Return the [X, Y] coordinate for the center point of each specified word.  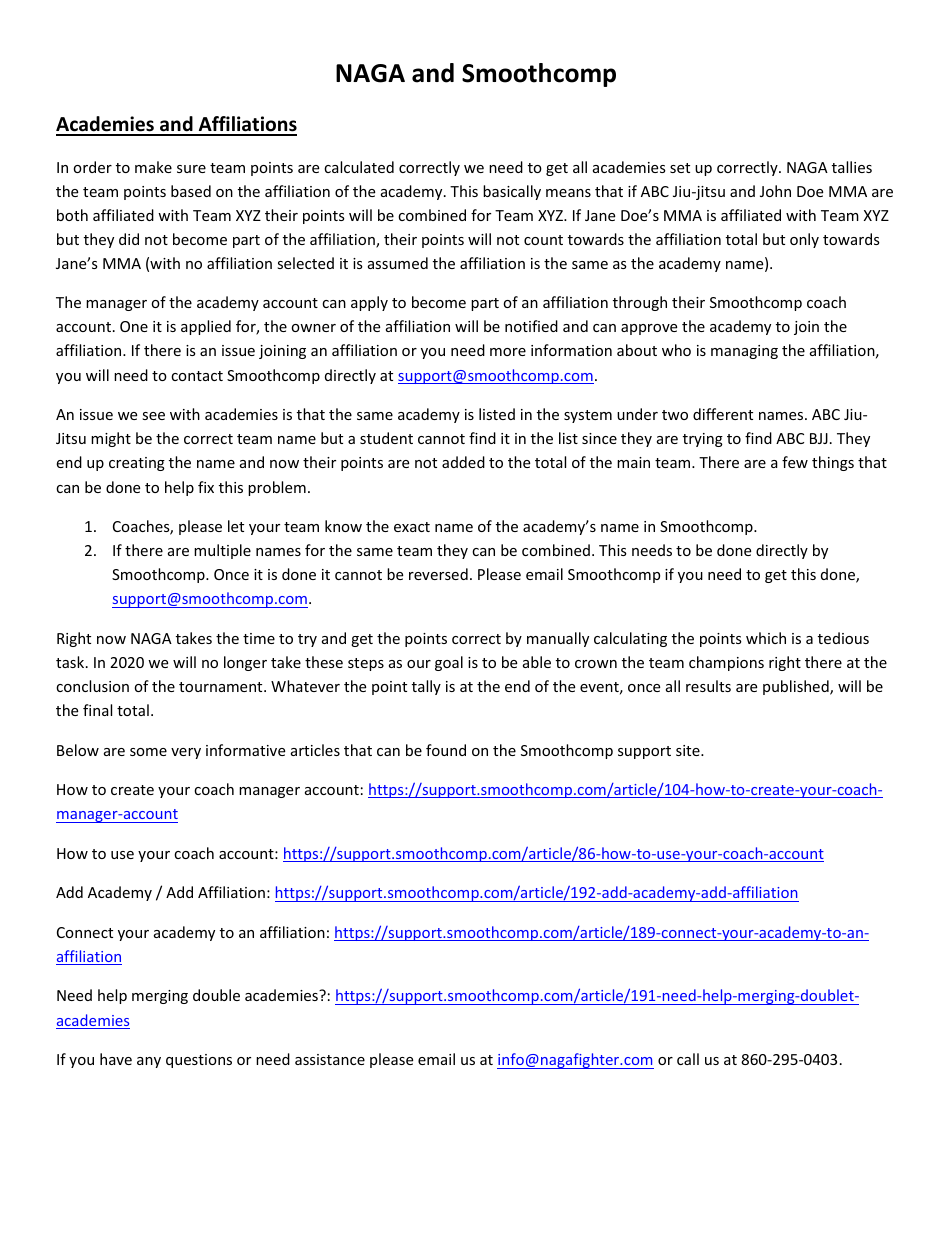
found [446, 750]
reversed [438, 574]
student [386, 438]
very [186, 753]
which [766, 638]
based [191, 191]
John [775, 191]
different [723, 414]
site [689, 750]
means [568, 193]
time [259, 638]
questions [199, 1061]
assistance [330, 1059]
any [149, 1062]
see [153, 416]
